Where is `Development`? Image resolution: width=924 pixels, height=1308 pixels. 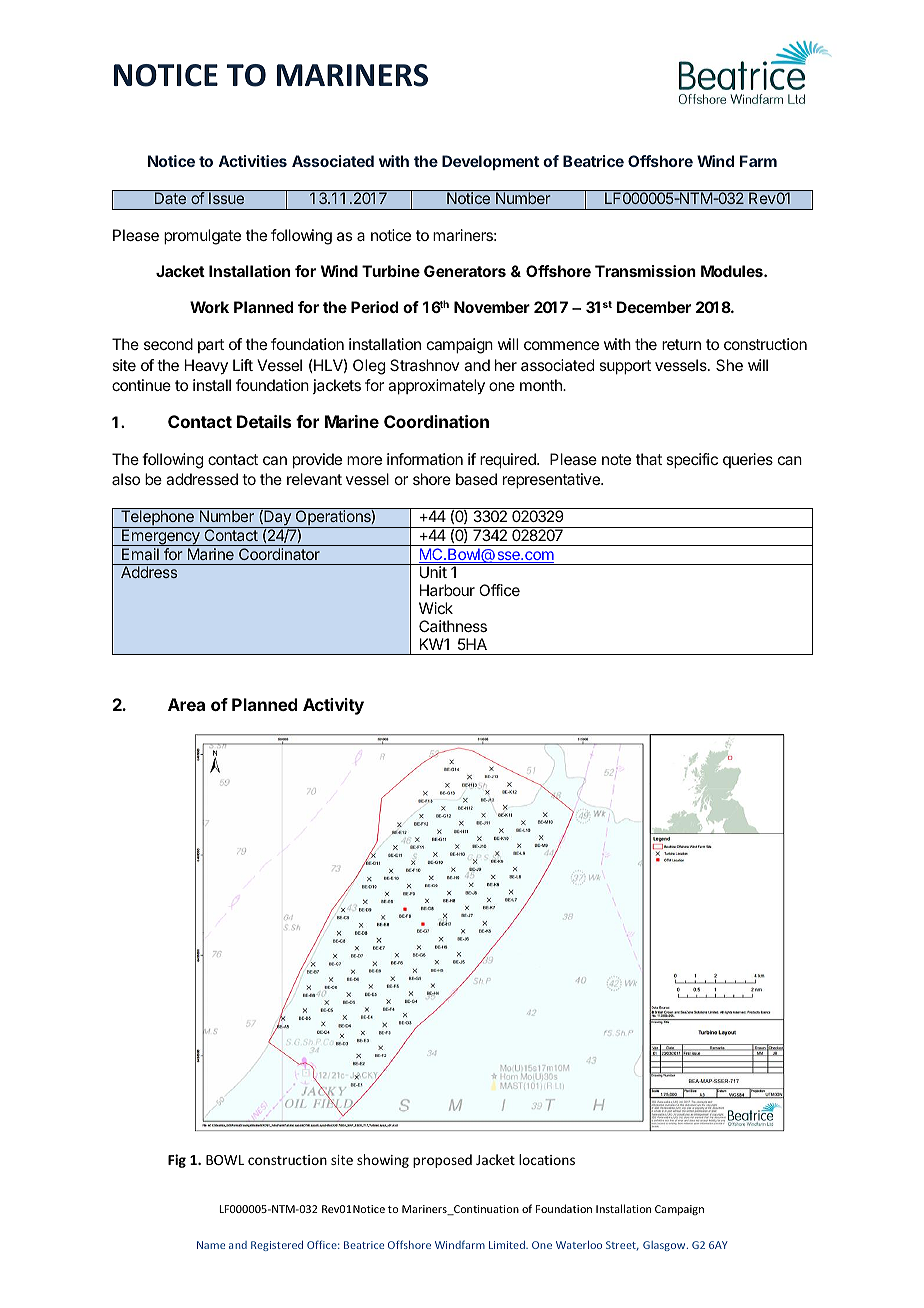
Development is located at coordinates (490, 162).
